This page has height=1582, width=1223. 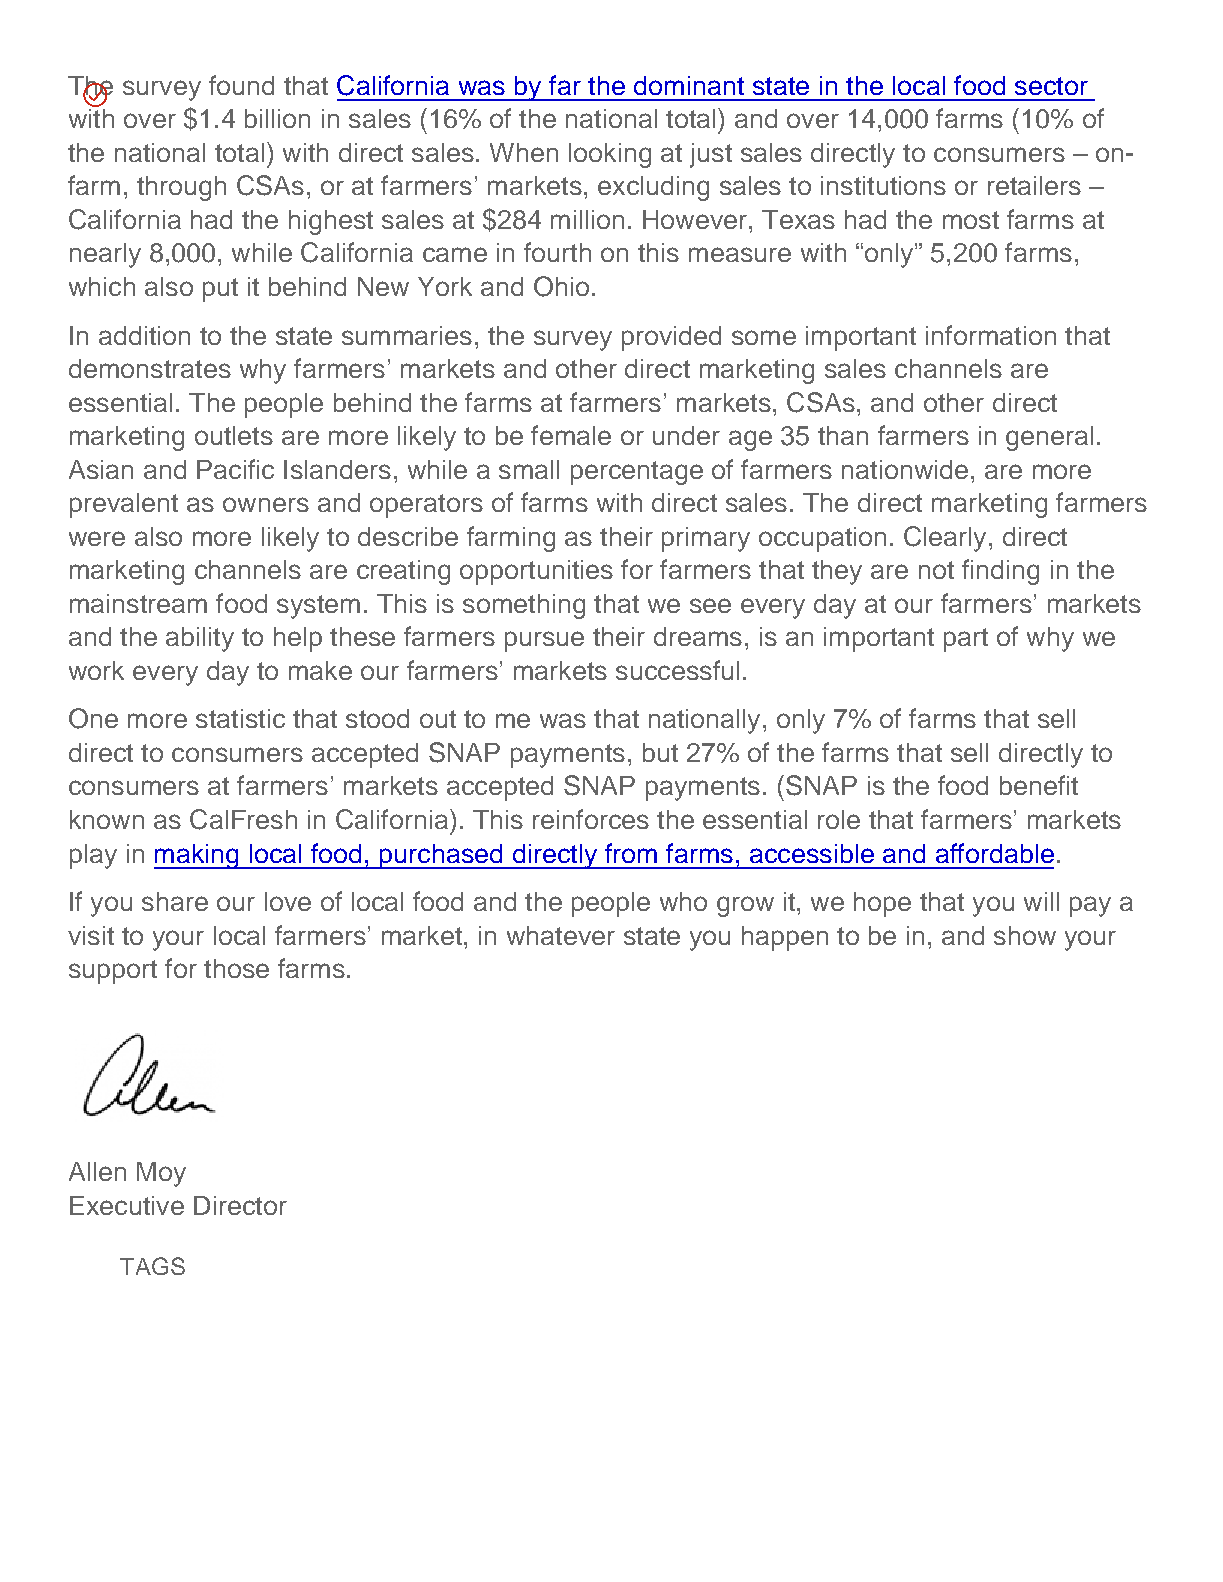 I want to click on institutions, so click(x=883, y=185).
